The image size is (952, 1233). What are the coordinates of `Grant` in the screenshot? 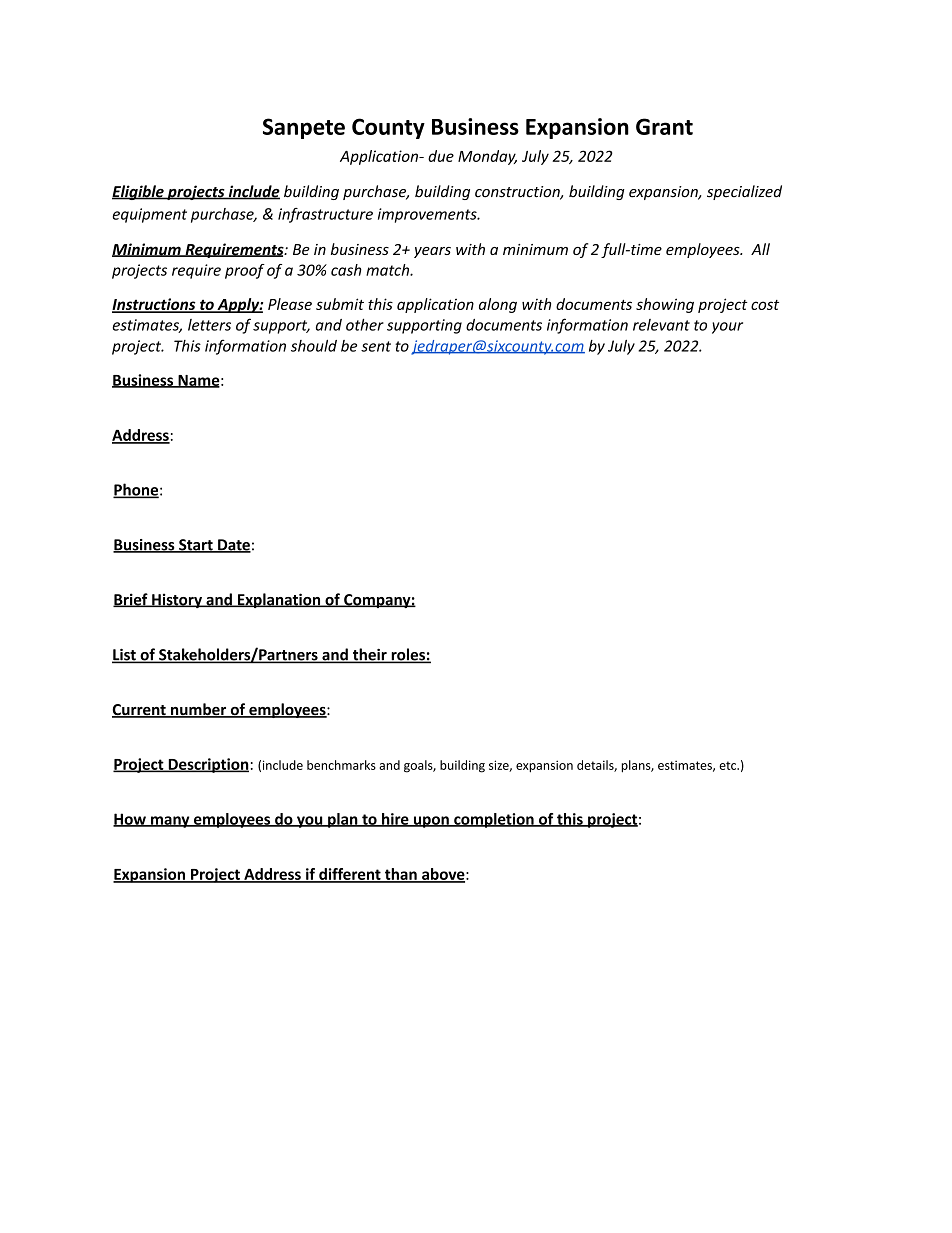 It's located at (664, 126).
